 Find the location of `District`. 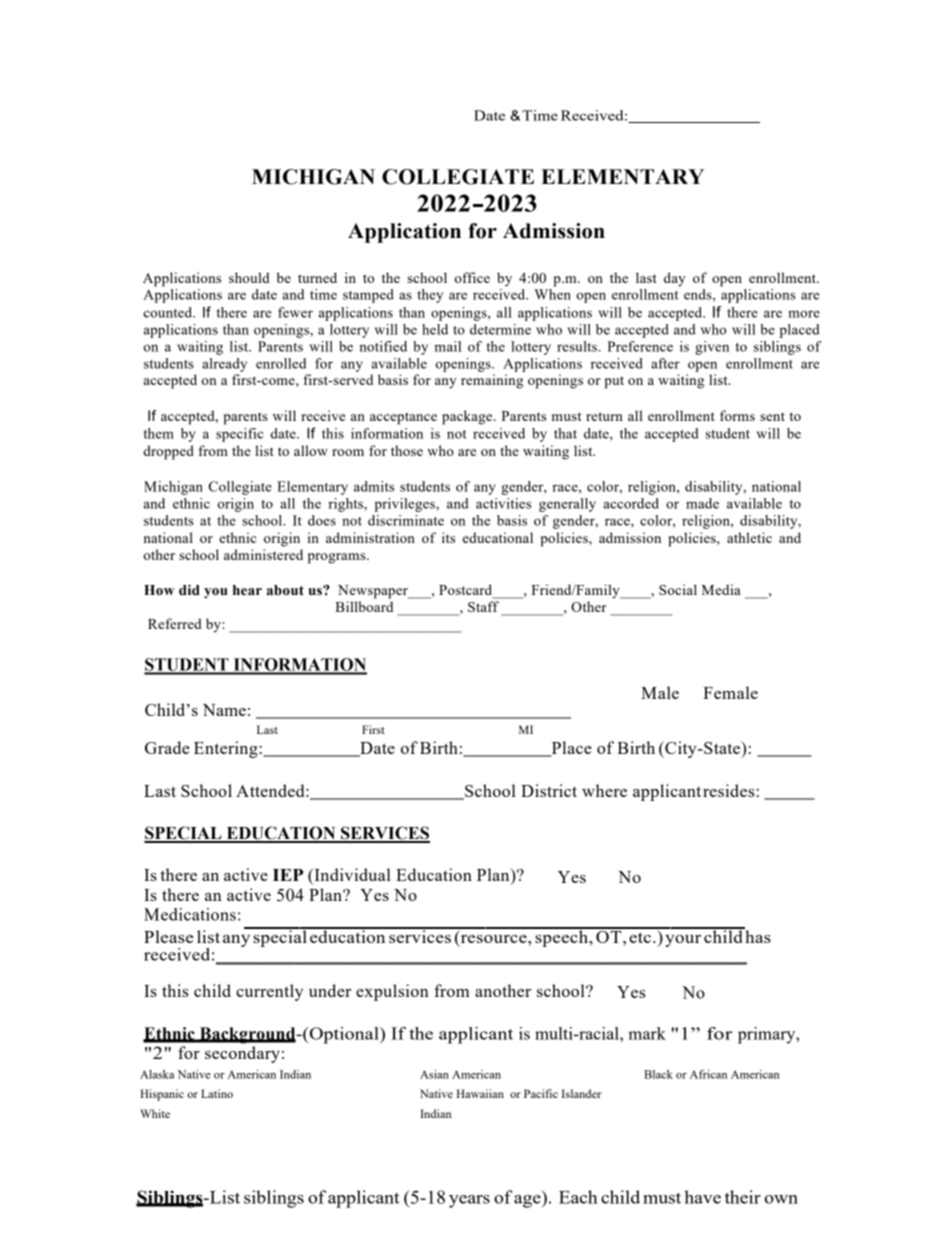

District is located at coordinates (549, 790).
